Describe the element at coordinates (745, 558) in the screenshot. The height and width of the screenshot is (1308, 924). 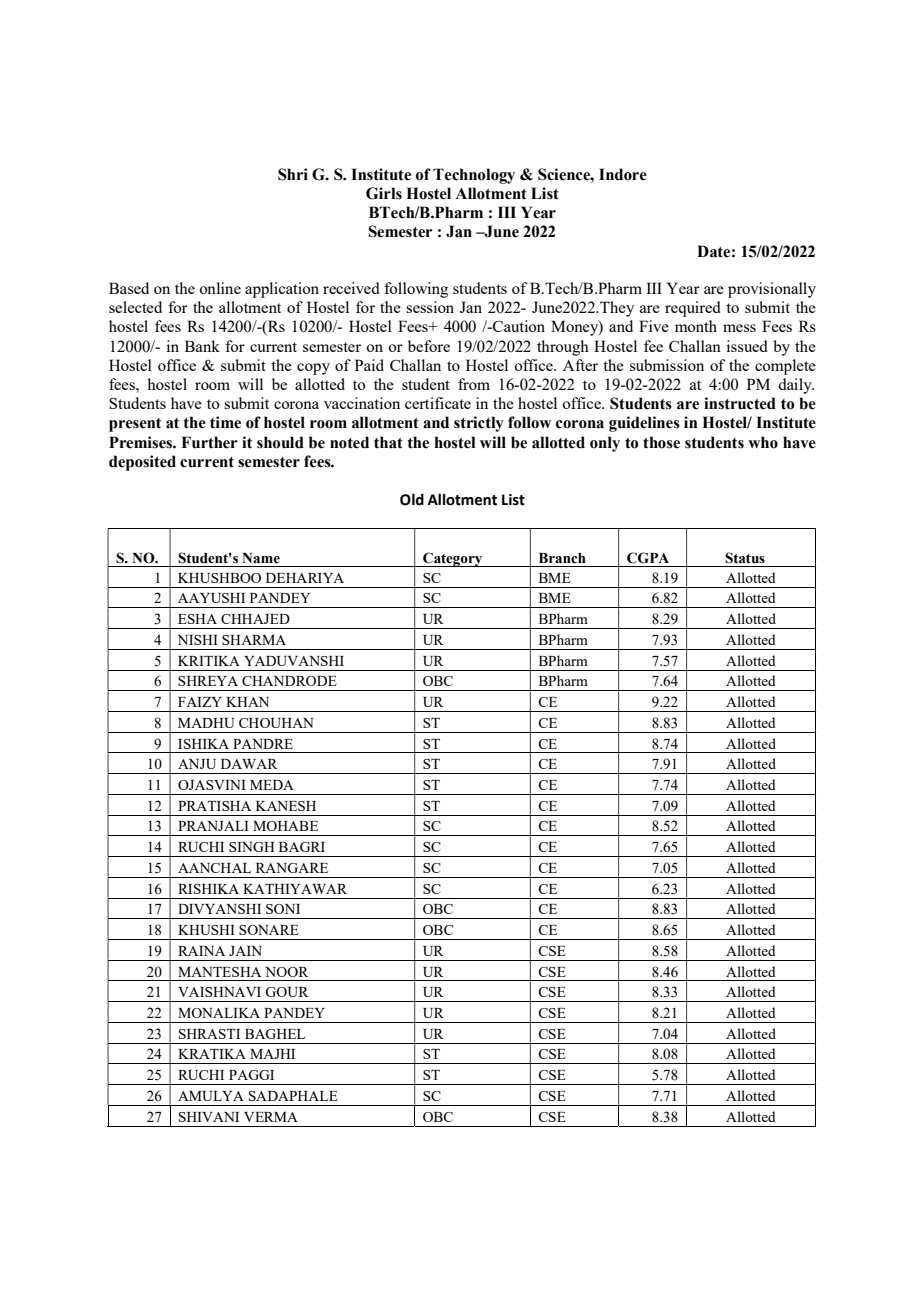
I see `Status` at that location.
